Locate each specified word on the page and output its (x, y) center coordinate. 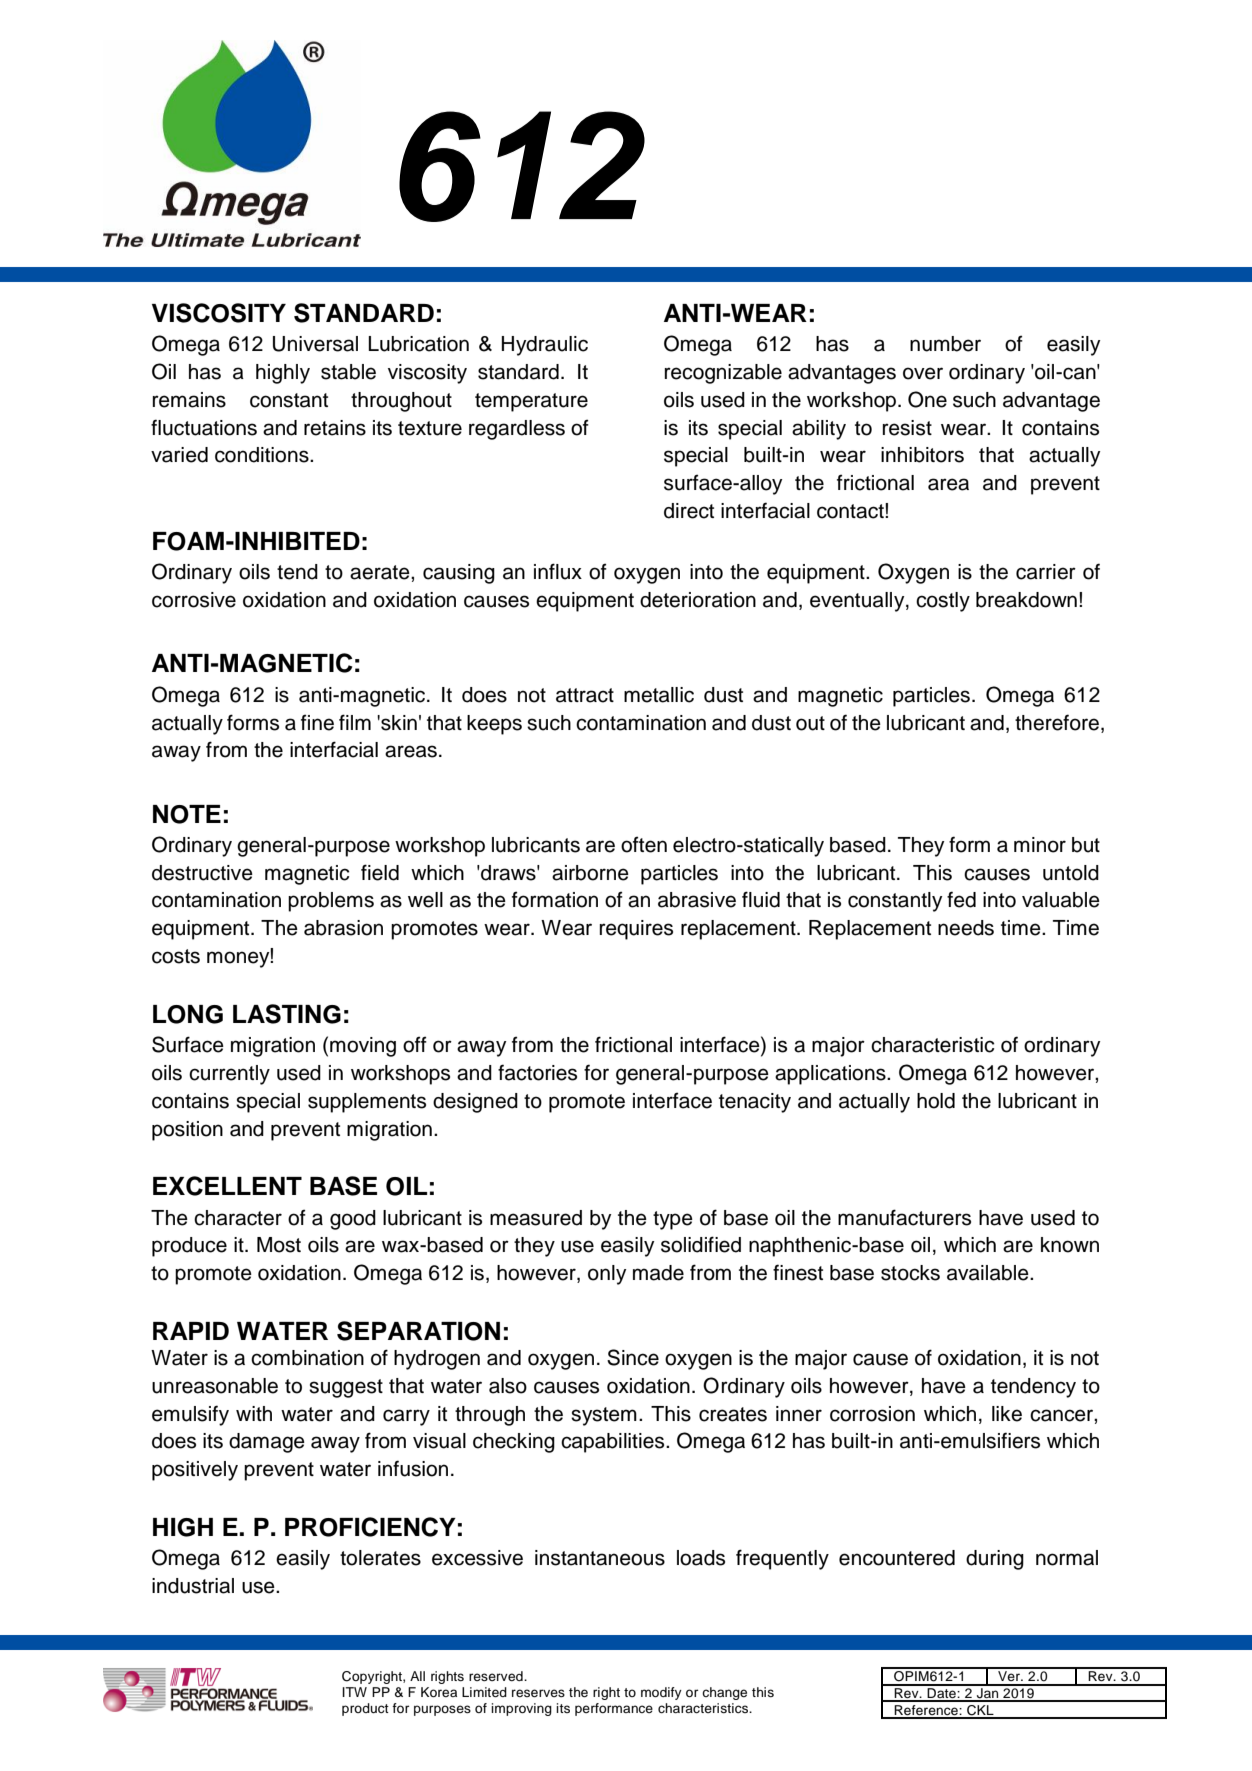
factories (537, 1072)
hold (936, 1101)
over (923, 373)
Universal (315, 344)
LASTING (287, 1014)
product (365, 1709)
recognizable (723, 374)
